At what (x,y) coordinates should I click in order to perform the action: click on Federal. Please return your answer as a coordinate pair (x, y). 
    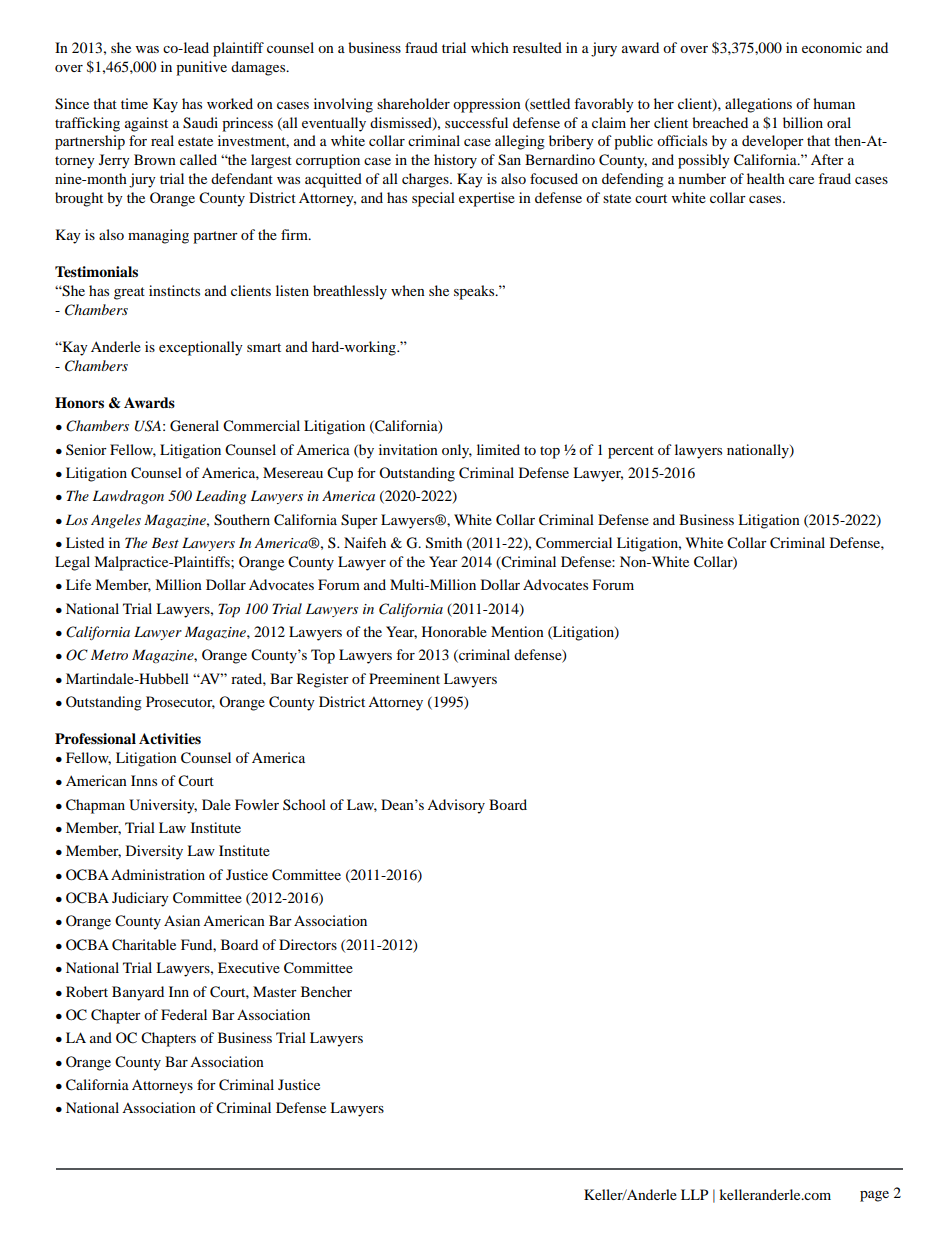
    Looking at the image, I should click on (184, 1014).
